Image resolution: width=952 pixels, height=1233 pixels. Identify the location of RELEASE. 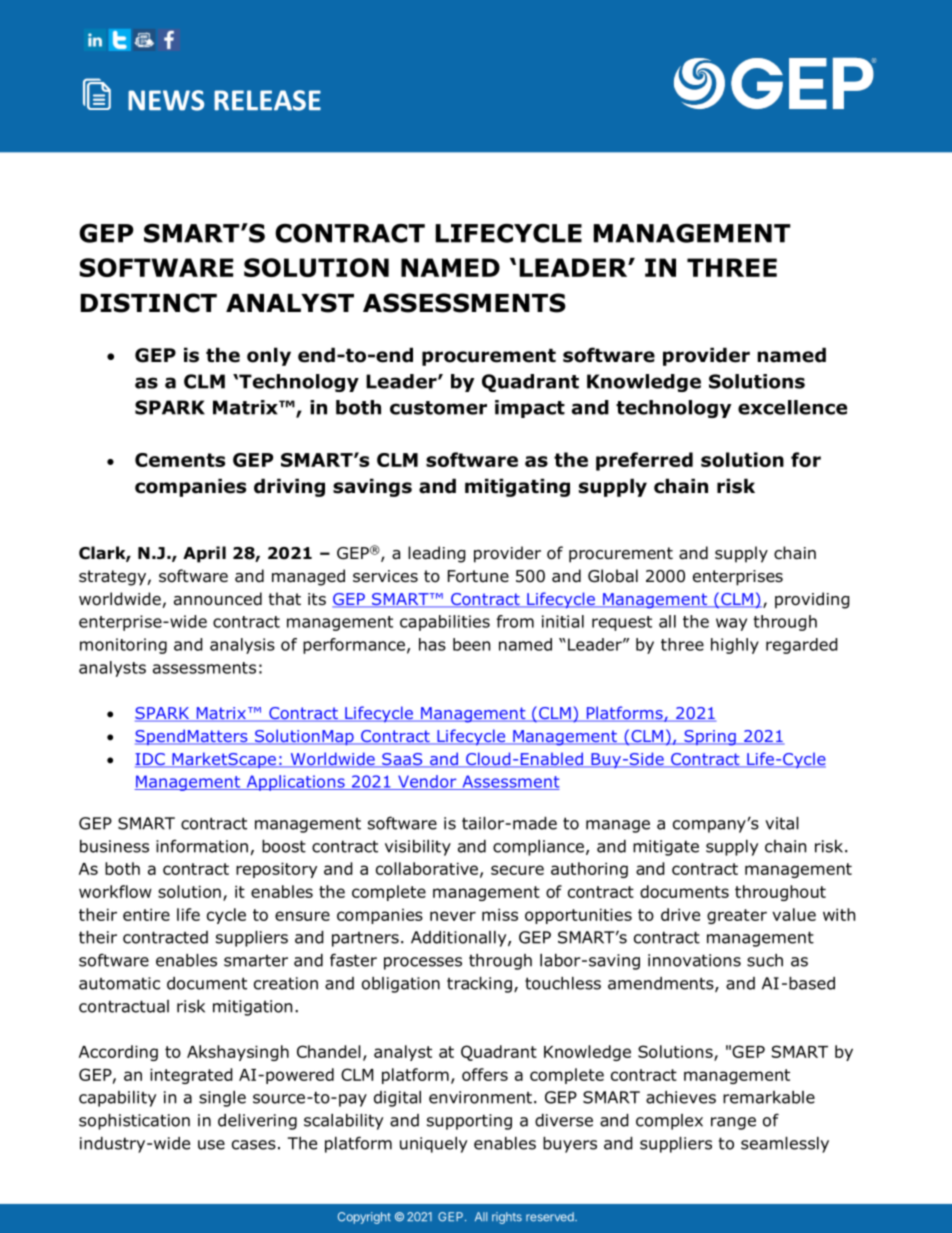
(267, 100).
